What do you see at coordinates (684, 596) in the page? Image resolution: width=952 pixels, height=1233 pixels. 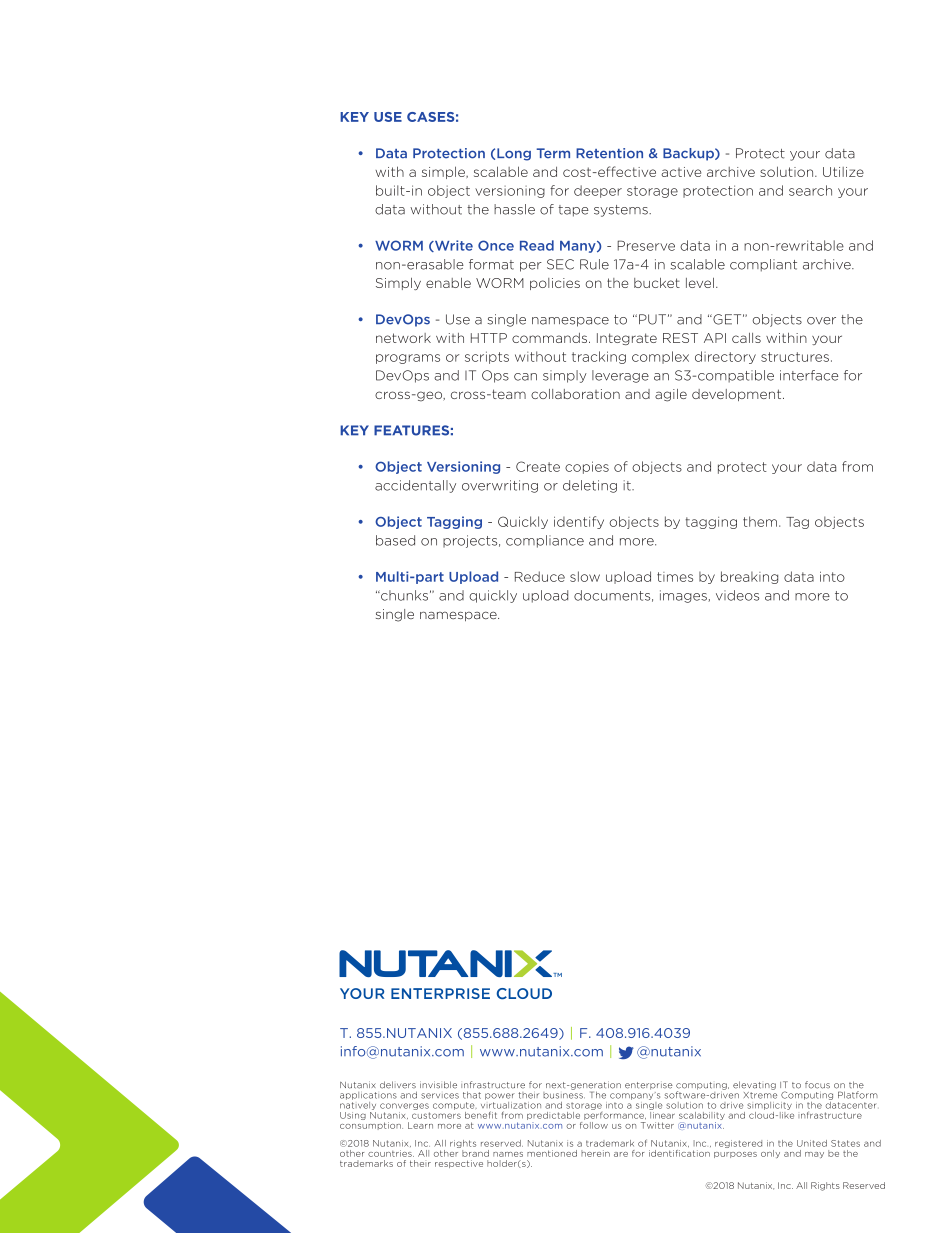 I see `images` at bounding box center [684, 596].
